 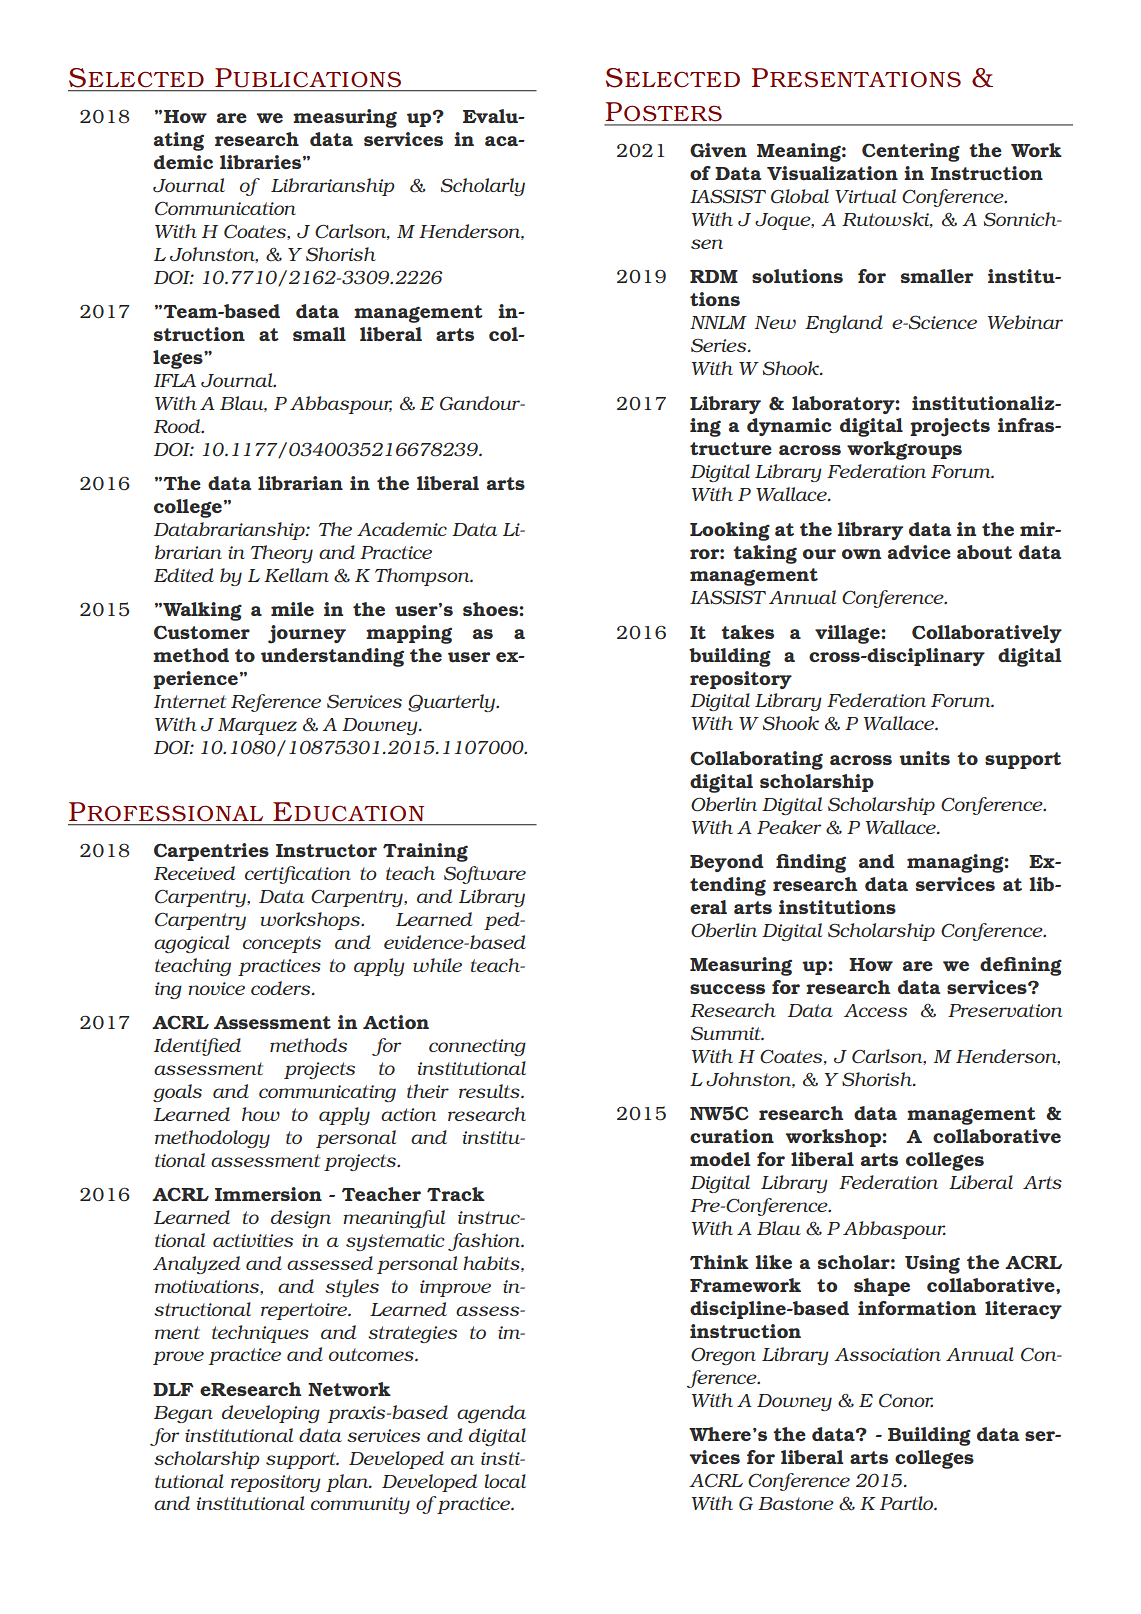 What do you see at coordinates (225, 208) in the document?
I see `Communication` at bounding box center [225, 208].
